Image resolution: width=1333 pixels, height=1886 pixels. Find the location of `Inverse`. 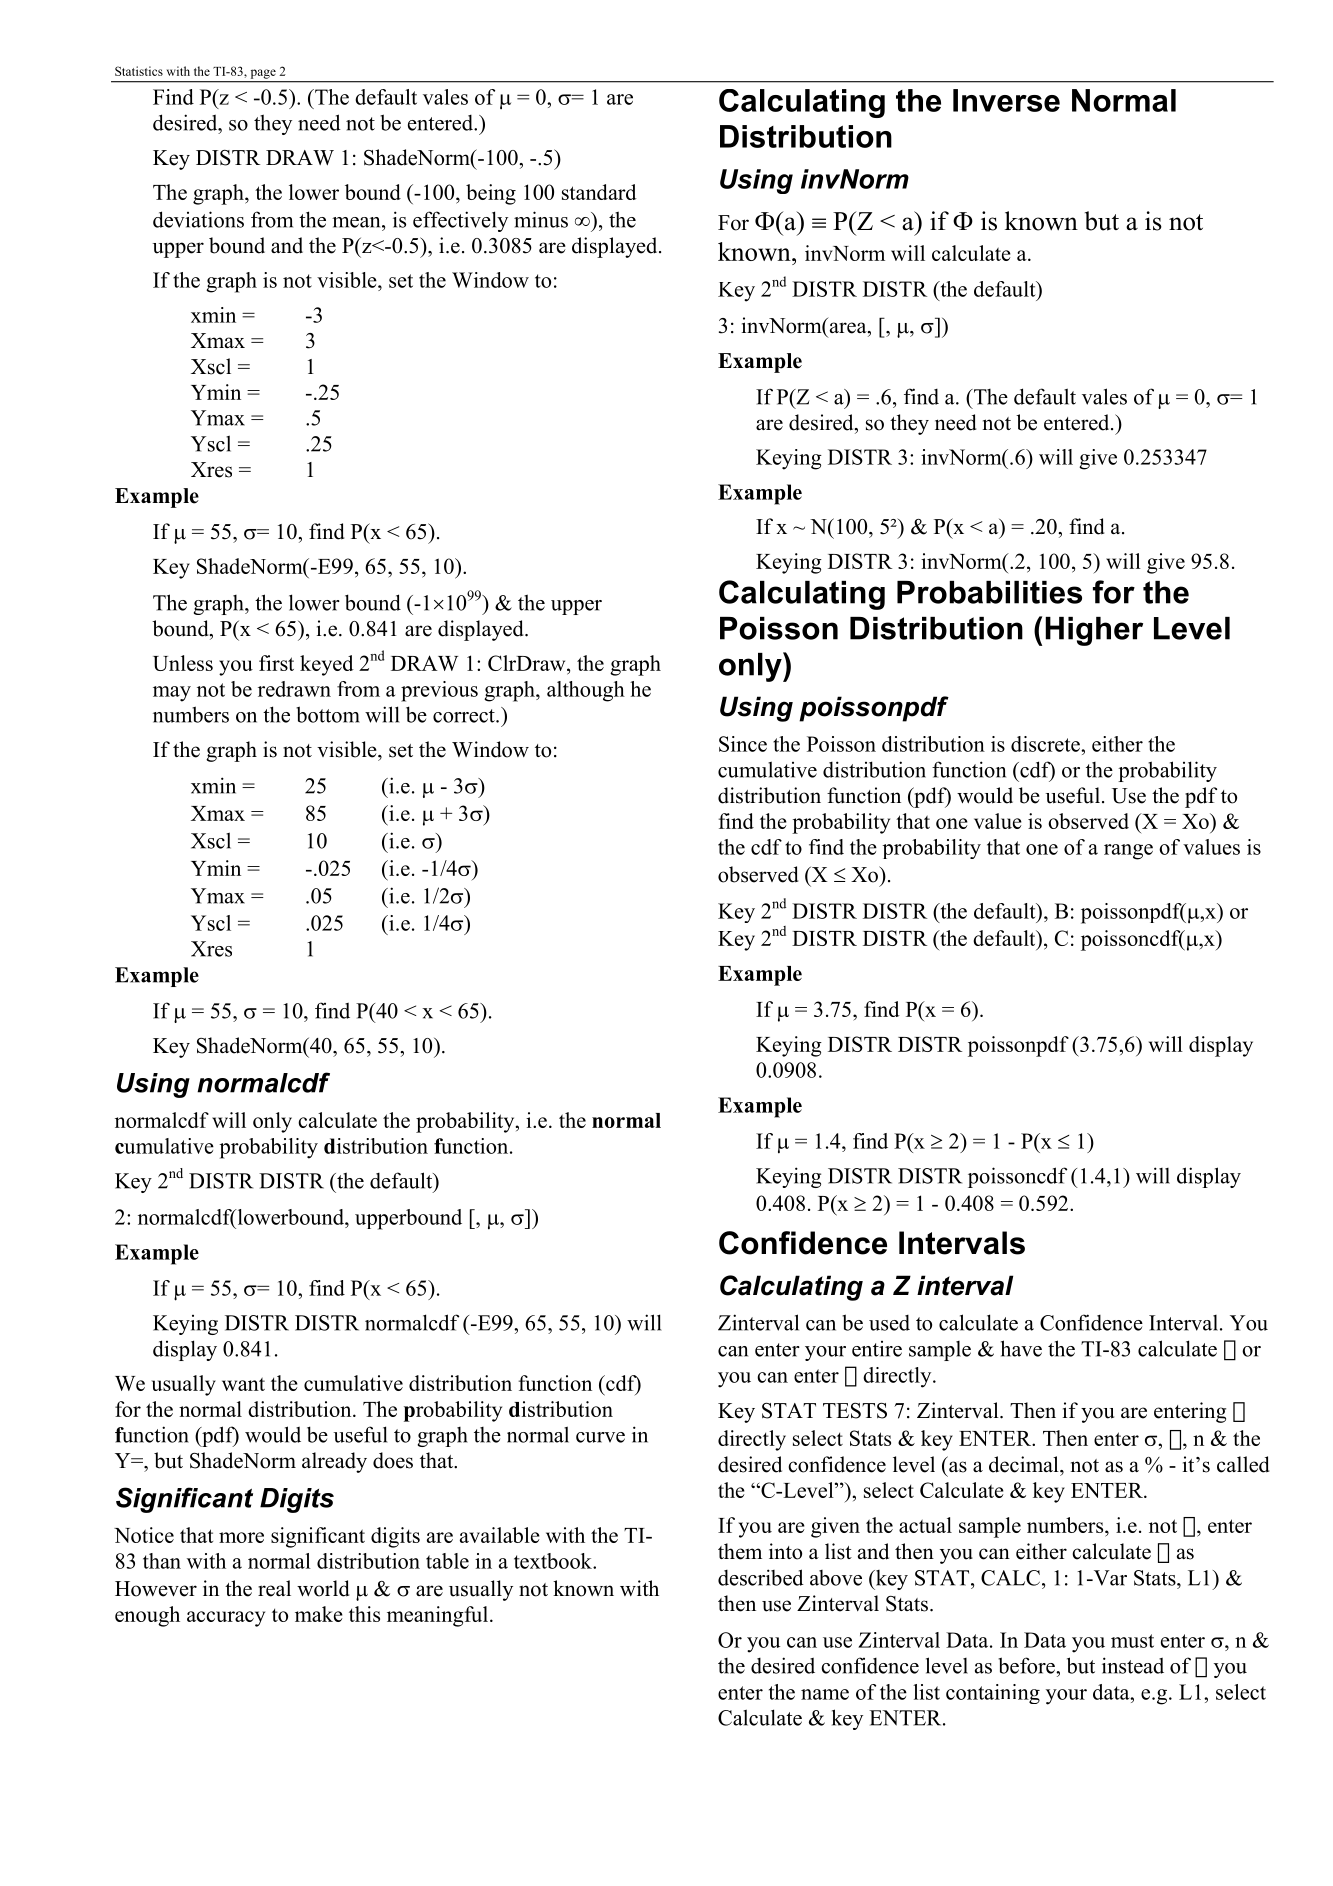

Inverse is located at coordinates (1006, 100).
